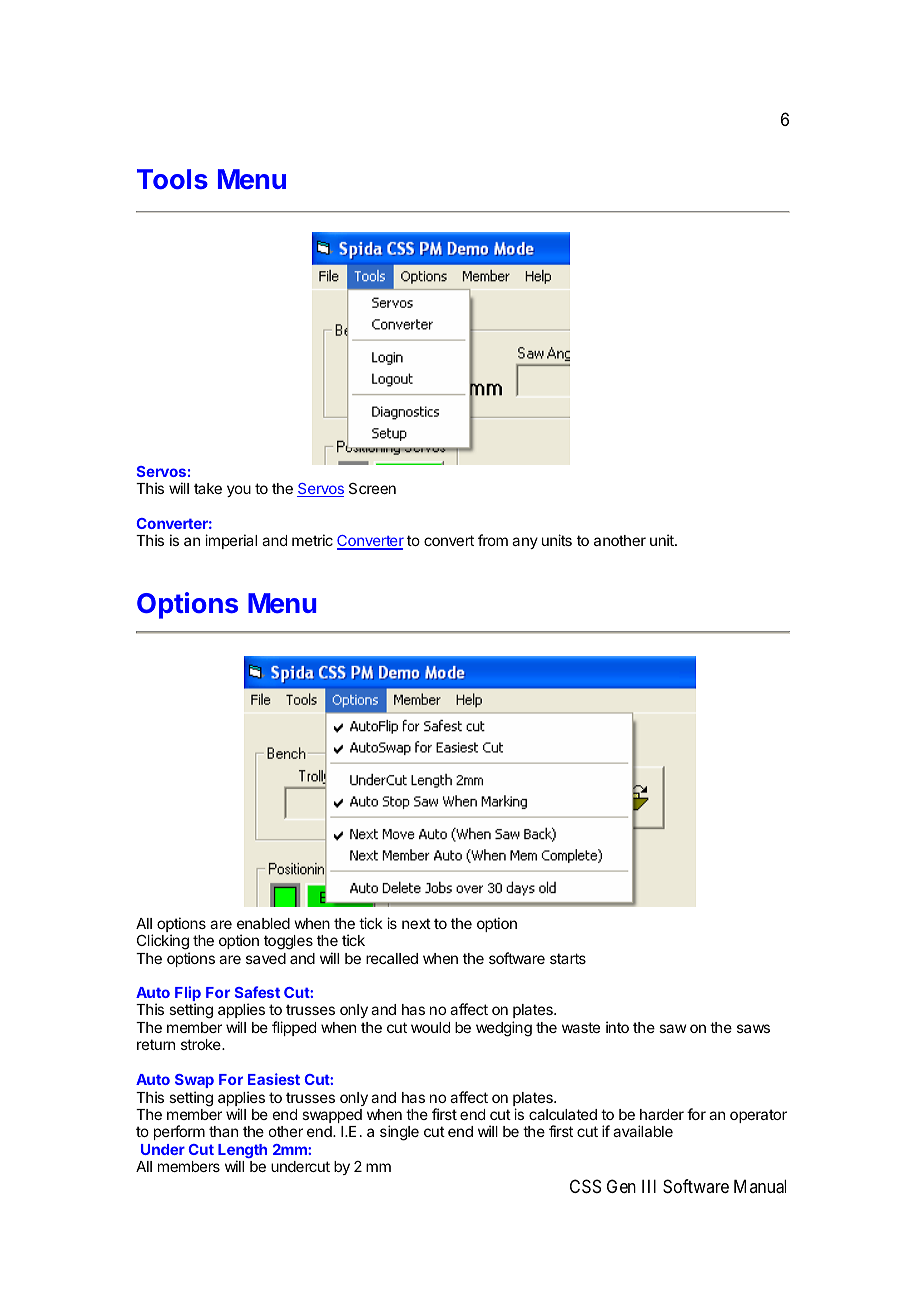 The height and width of the page is (1308, 924). Describe the element at coordinates (372, 488) in the page. I see `Screen` at that location.
